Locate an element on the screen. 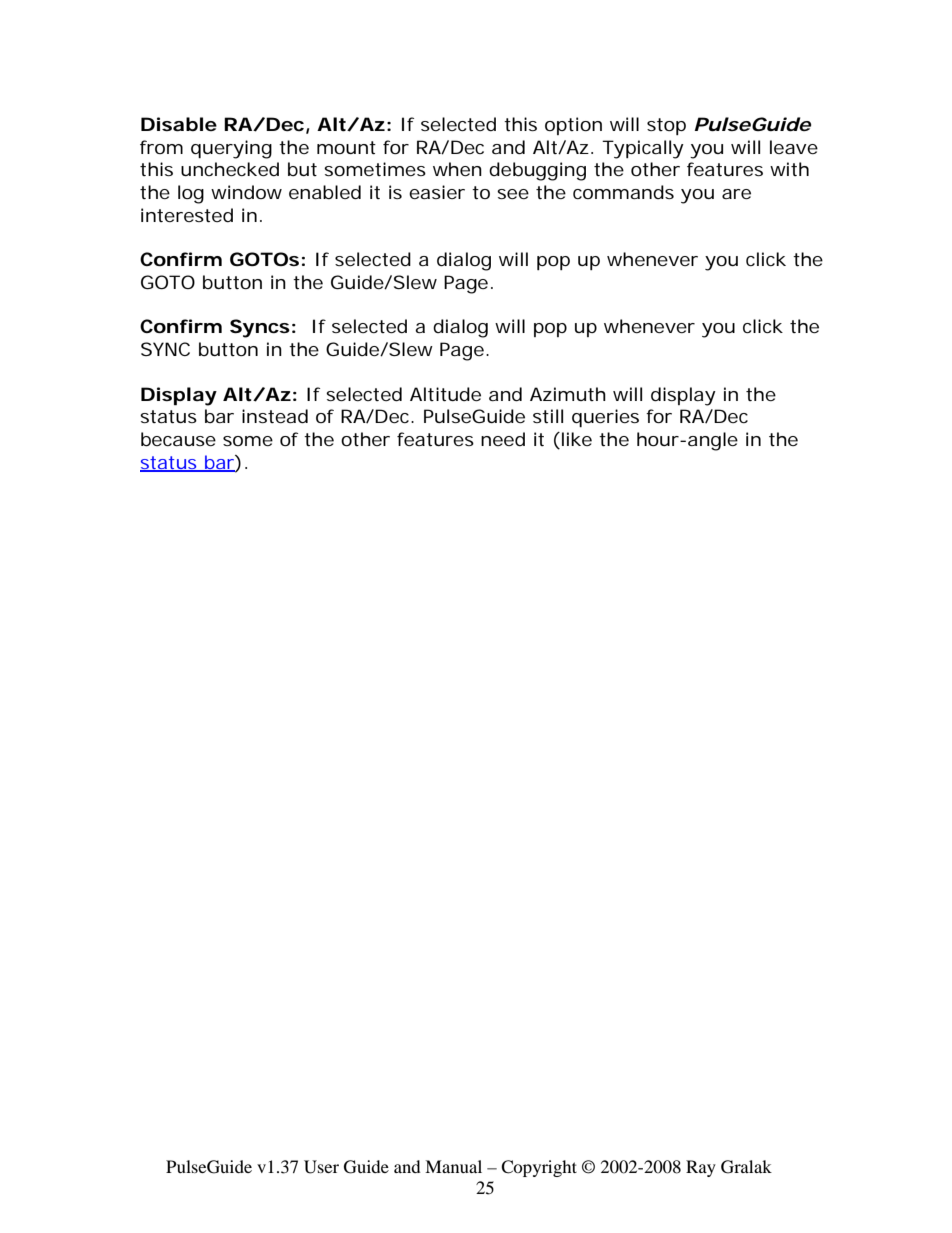 The height and width of the screenshot is (1233, 952). Manual is located at coordinates (453, 1166).
